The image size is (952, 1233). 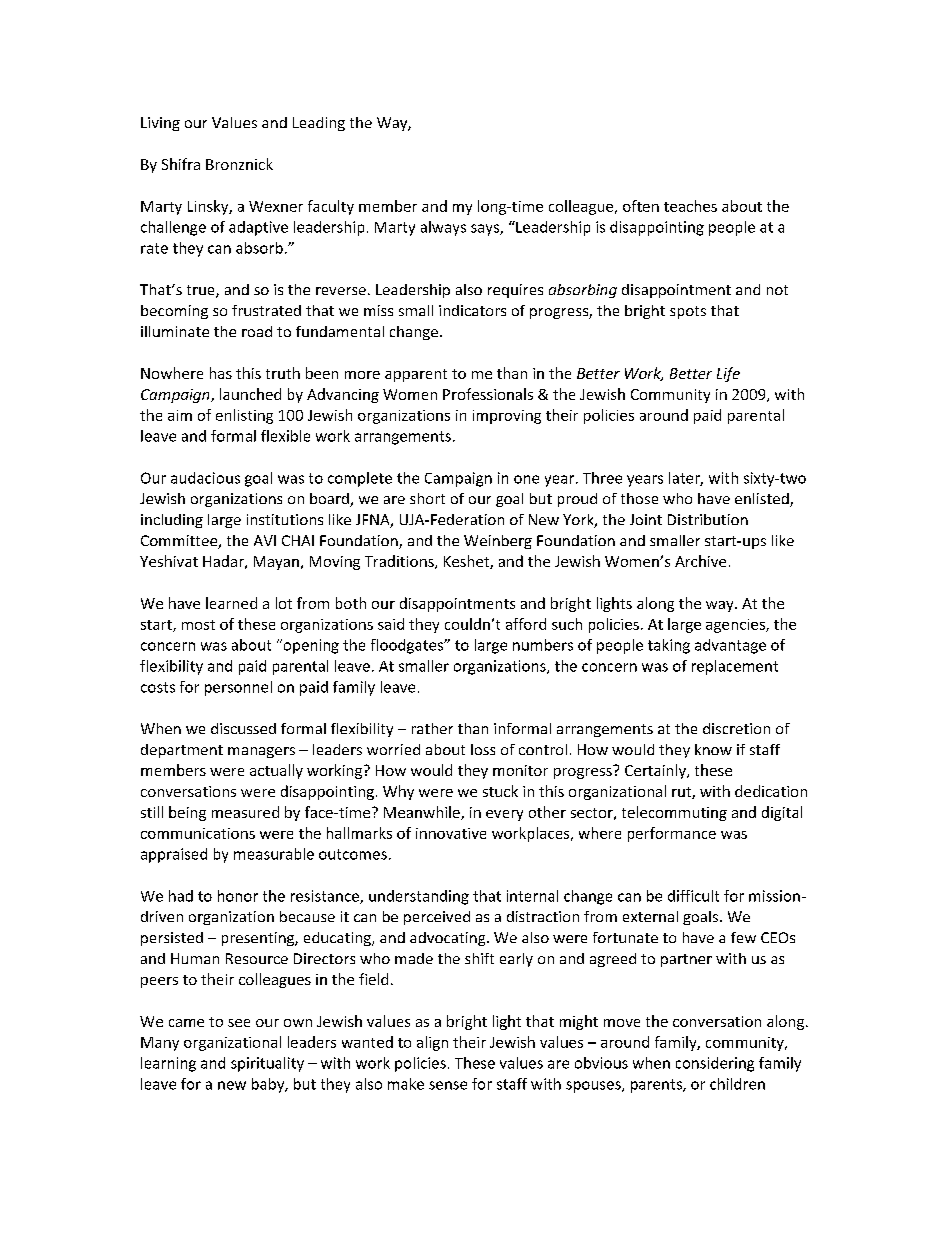 I want to click on learned, so click(x=231, y=603).
